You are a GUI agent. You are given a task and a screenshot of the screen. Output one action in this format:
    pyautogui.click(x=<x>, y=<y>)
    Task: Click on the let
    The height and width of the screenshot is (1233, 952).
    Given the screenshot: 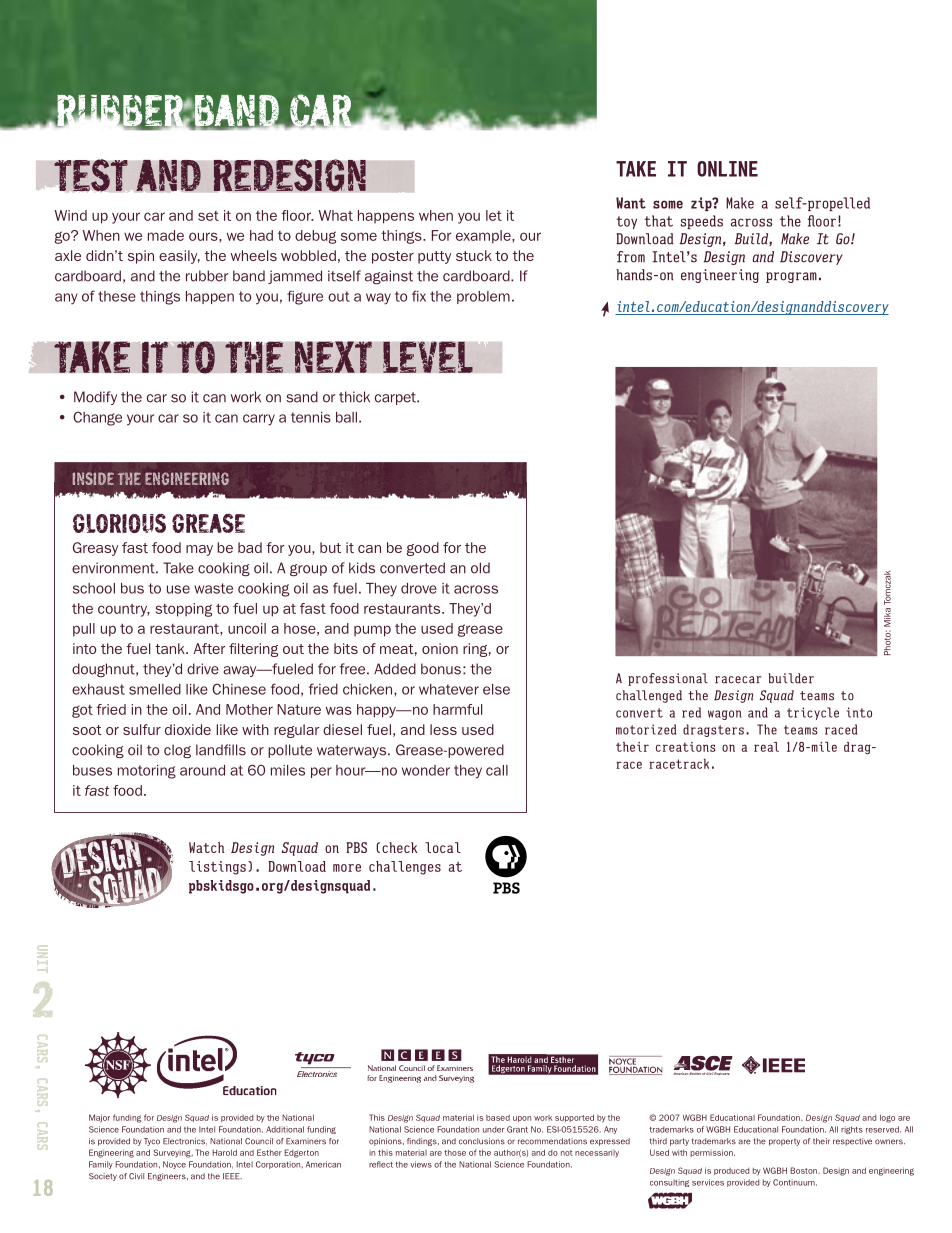 What is the action you would take?
    pyautogui.click(x=494, y=215)
